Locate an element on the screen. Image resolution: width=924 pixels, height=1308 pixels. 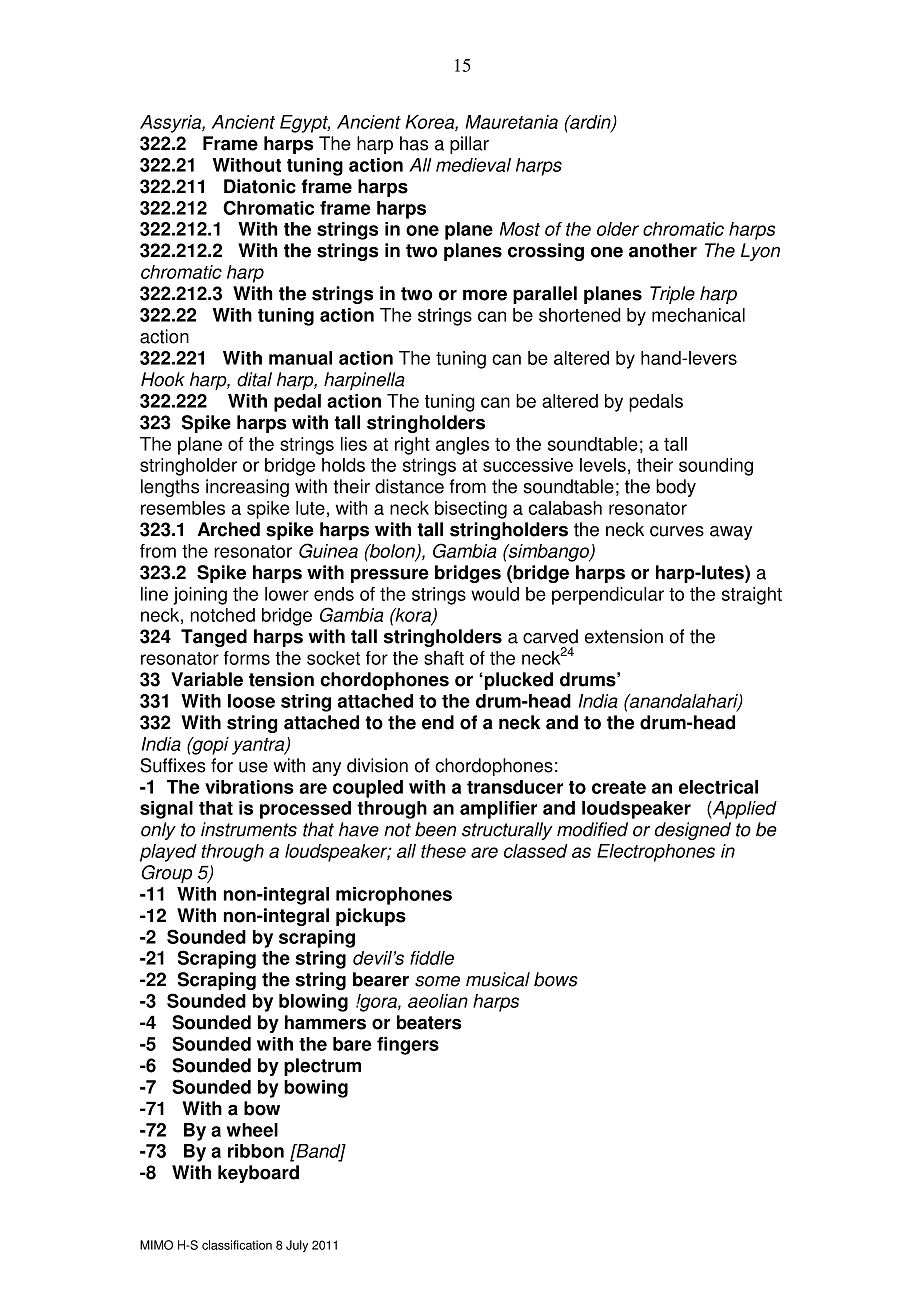
aeolian is located at coordinates (438, 1001).
